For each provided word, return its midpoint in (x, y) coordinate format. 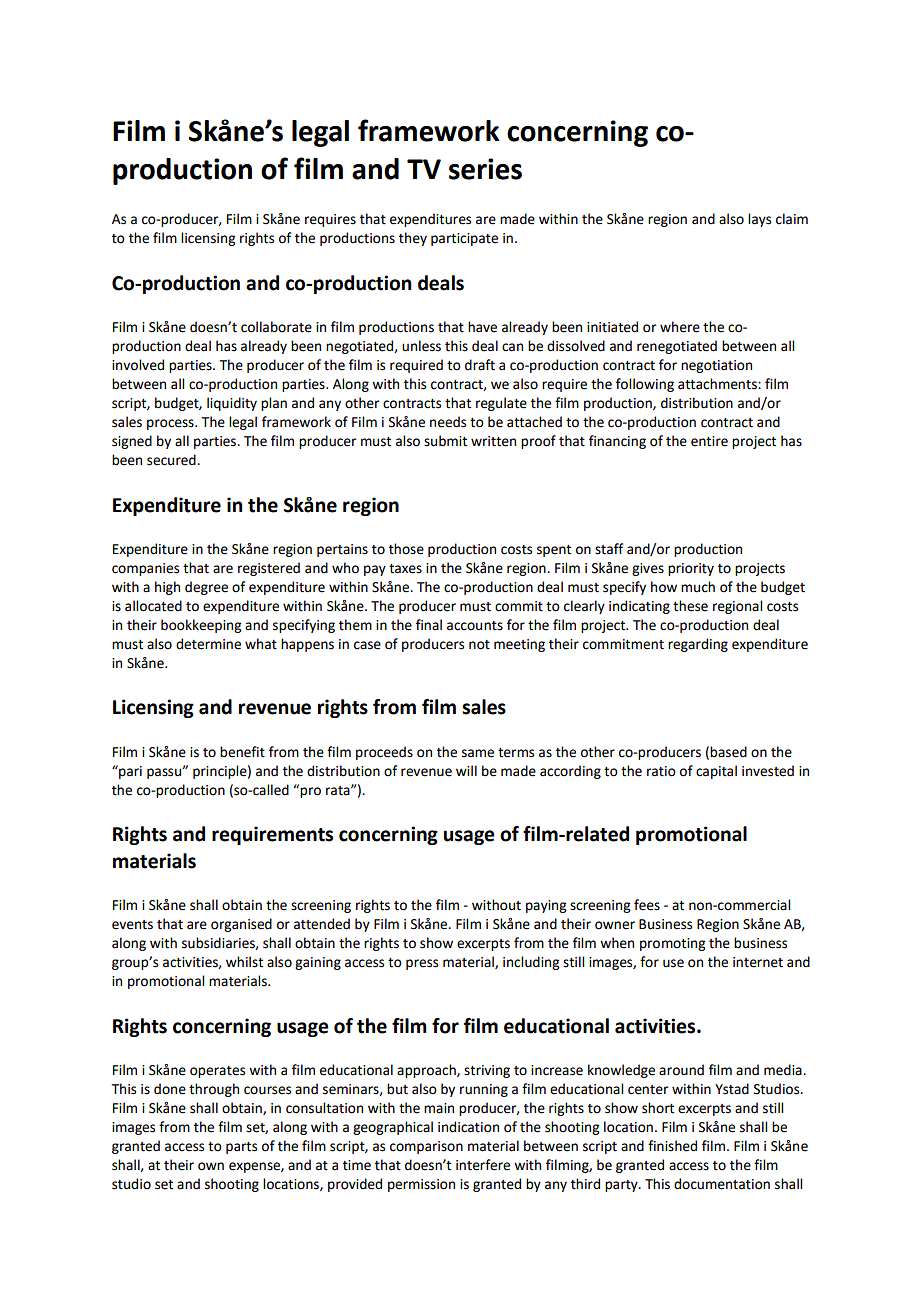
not (479, 645)
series (485, 169)
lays (759, 220)
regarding (698, 645)
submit (445, 441)
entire (709, 441)
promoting (672, 944)
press (422, 964)
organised (241, 925)
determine (208, 644)
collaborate (276, 327)
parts (241, 1148)
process (171, 424)
